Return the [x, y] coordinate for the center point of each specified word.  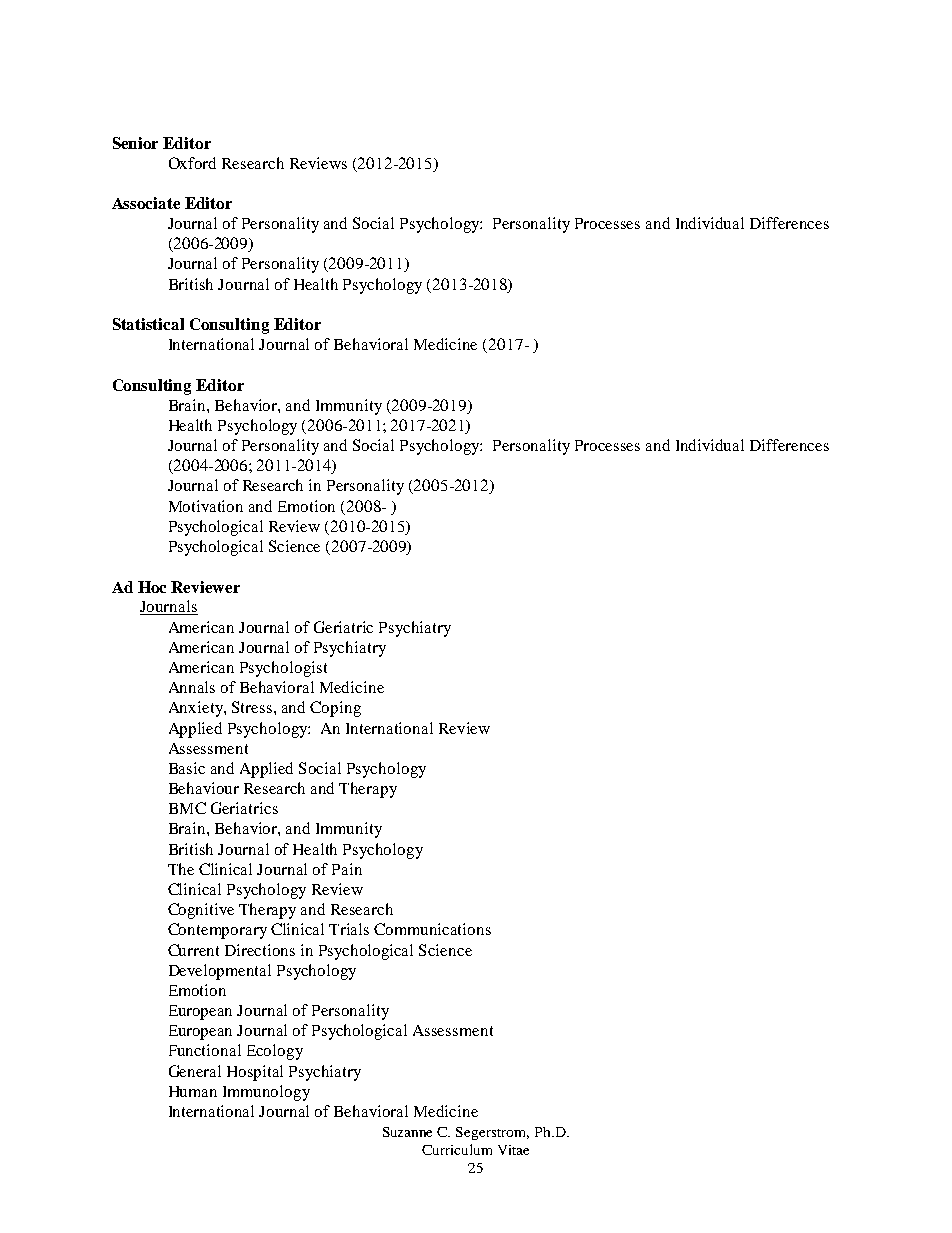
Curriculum [457, 1149]
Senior [135, 143]
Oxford [192, 163]
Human [193, 1091]
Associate [146, 203]
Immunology [266, 1093]
